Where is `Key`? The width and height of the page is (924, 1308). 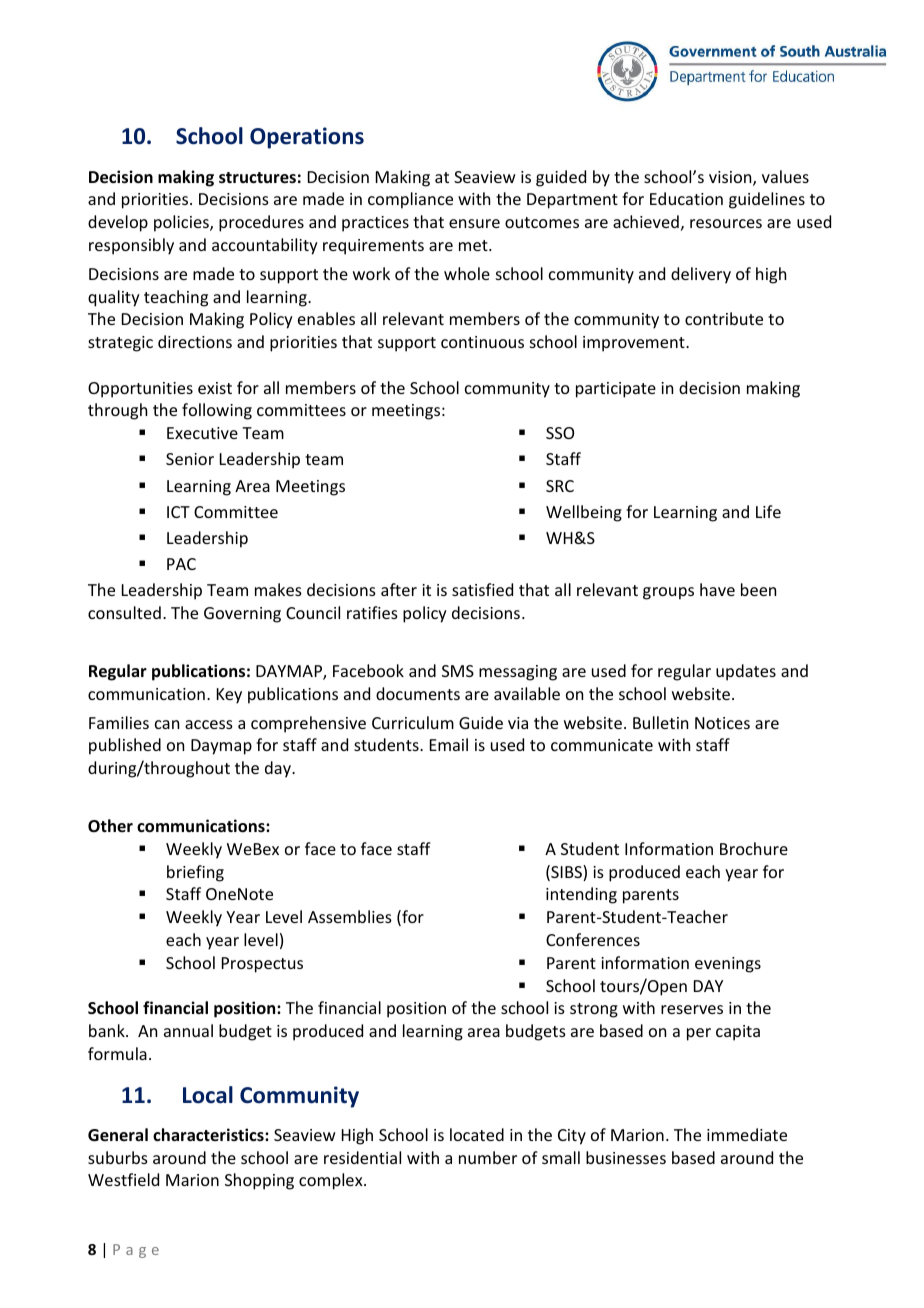
Key is located at coordinates (229, 696).
